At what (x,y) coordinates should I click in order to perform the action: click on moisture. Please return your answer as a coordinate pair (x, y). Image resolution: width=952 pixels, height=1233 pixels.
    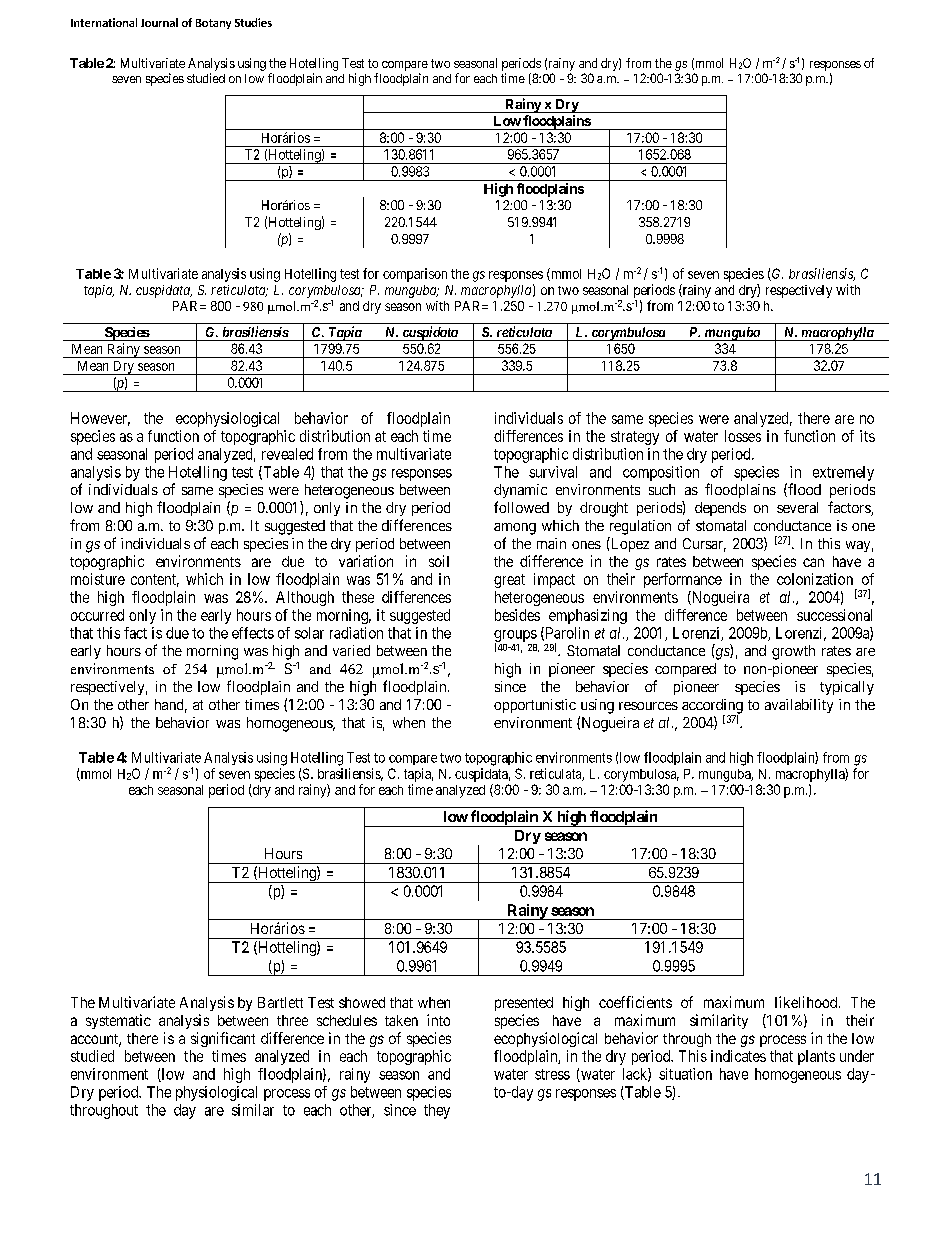
    Looking at the image, I should click on (98, 579).
